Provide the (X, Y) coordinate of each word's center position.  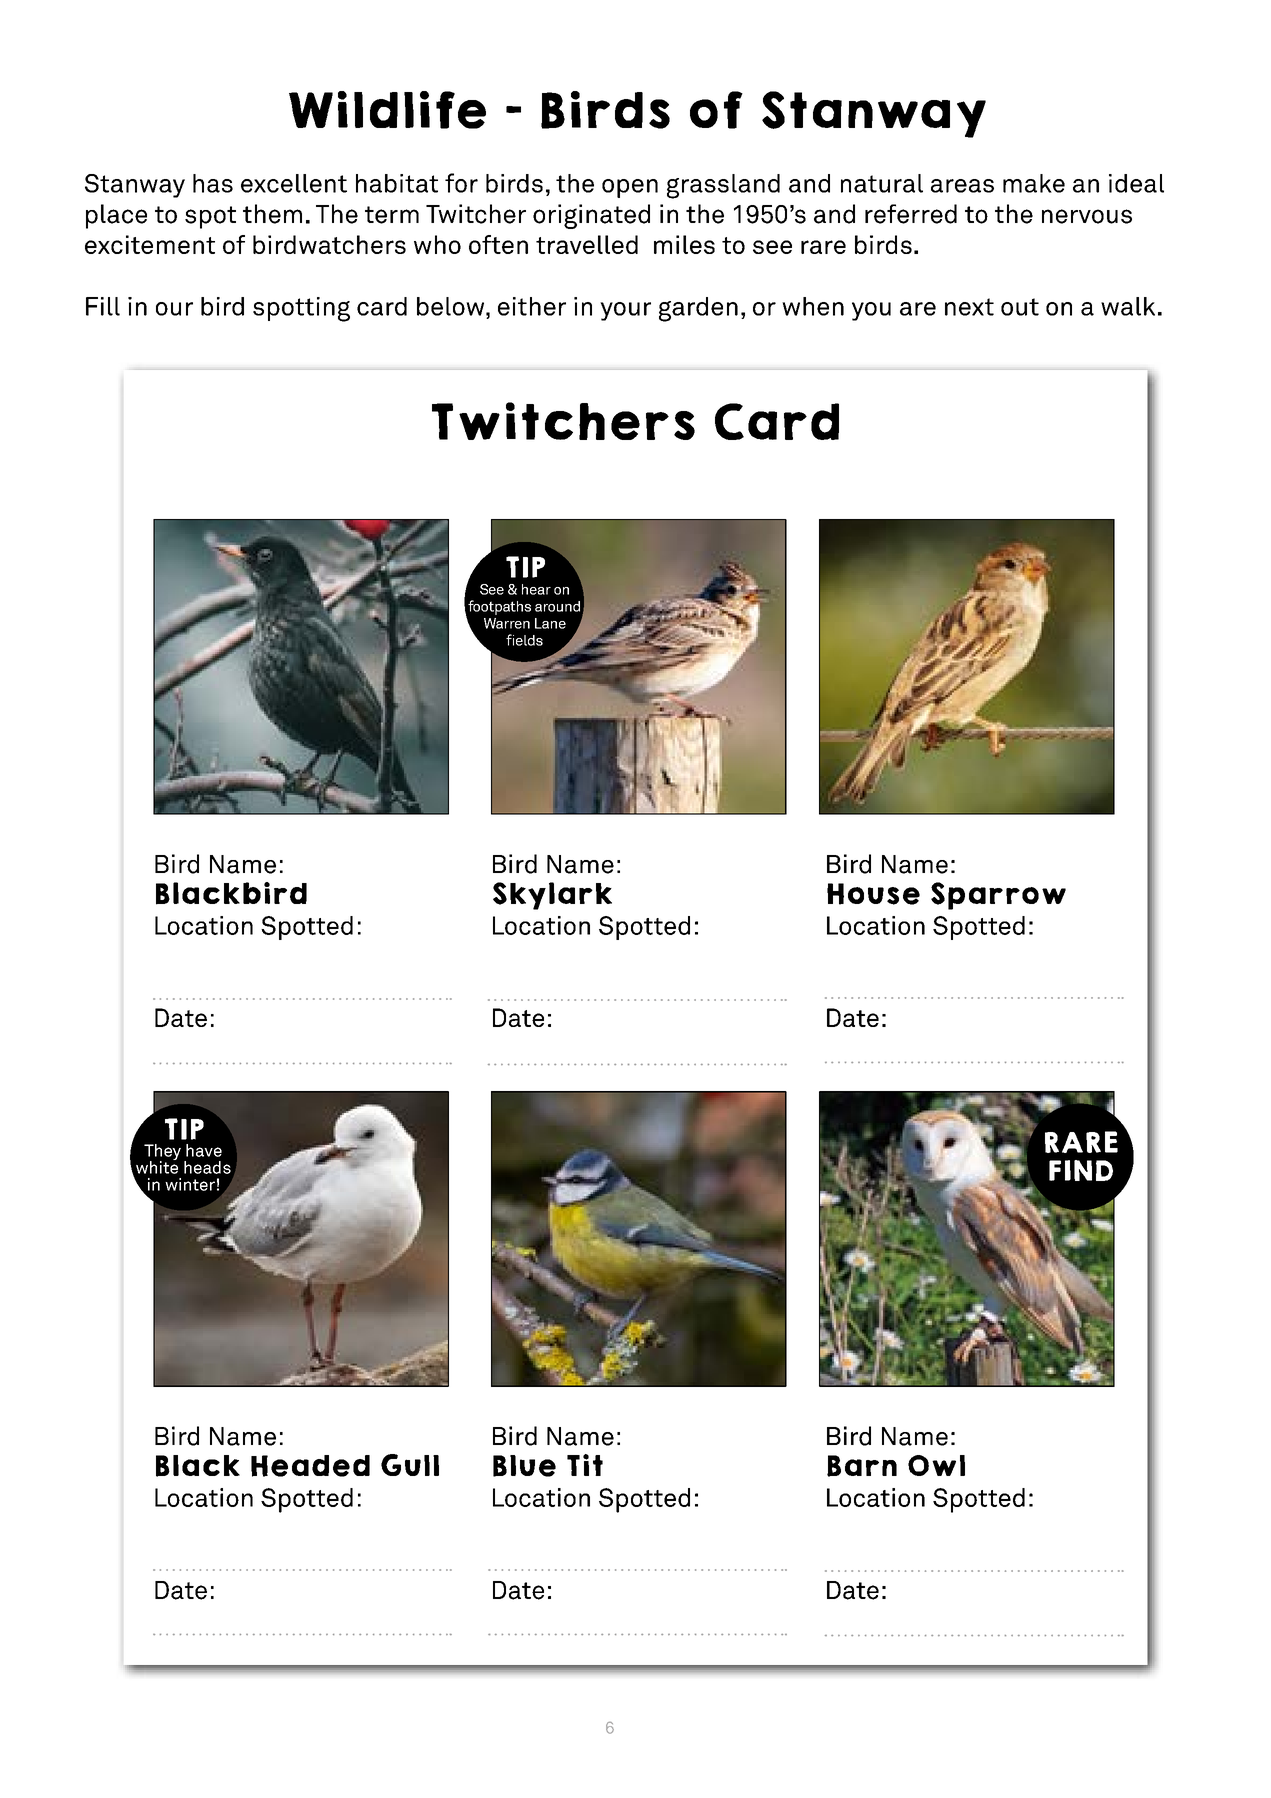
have (204, 1150)
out (1020, 307)
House (873, 894)
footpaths (498, 608)
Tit (585, 1465)
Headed (310, 1466)
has (213, 183)
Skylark (552, 896)
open (630, 188)
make (1034, 183)
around (557, 606)
